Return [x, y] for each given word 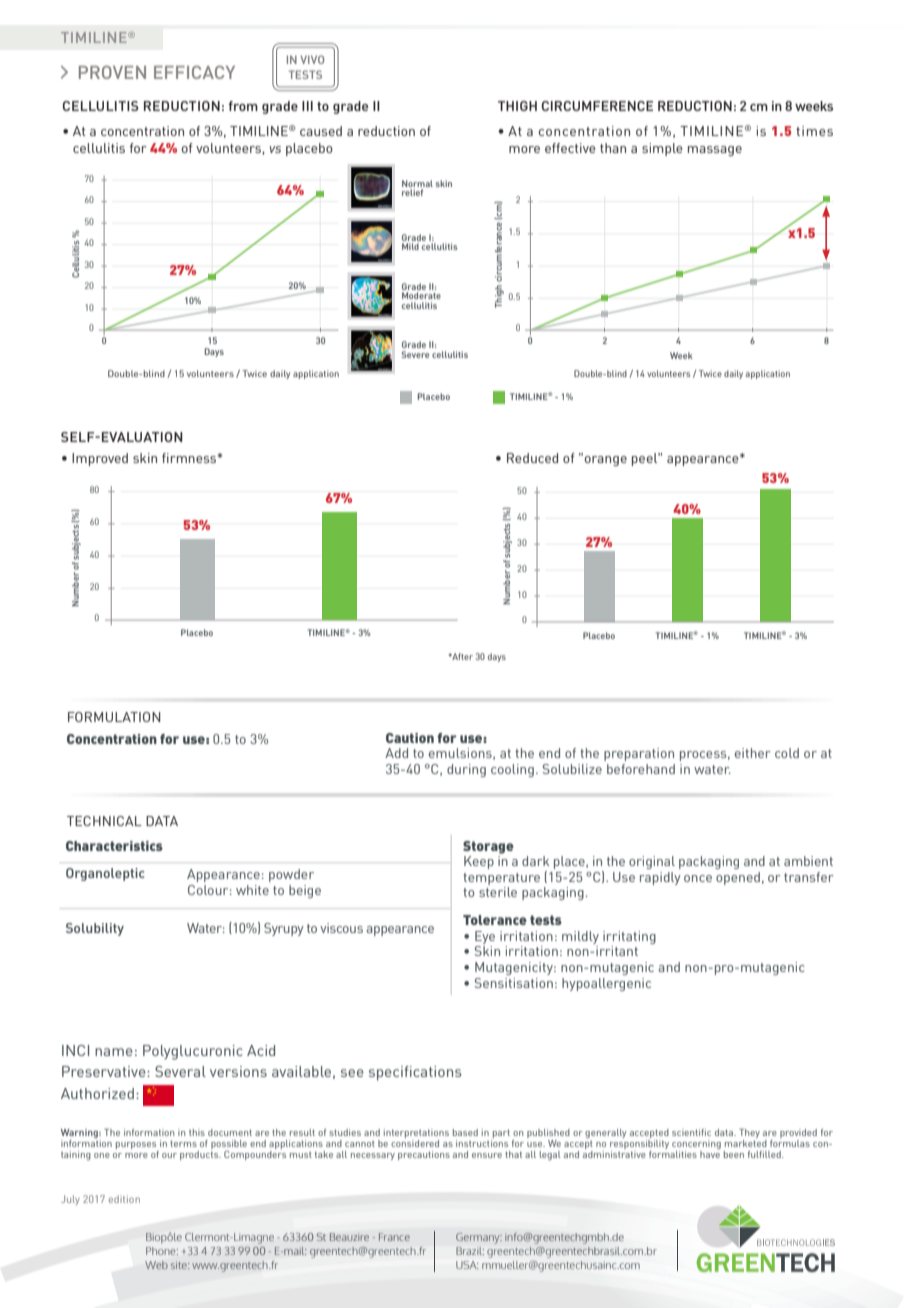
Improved [100, 459]
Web [156, 1265]
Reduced [532, 458]
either [753, 753]
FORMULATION [114, 717]
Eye [485, 937]
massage [715, 151]
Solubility [95, 929]
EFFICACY [194, 72]
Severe [415, 354]
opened [738, 878]
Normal [417, 183]
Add [396, 753]
